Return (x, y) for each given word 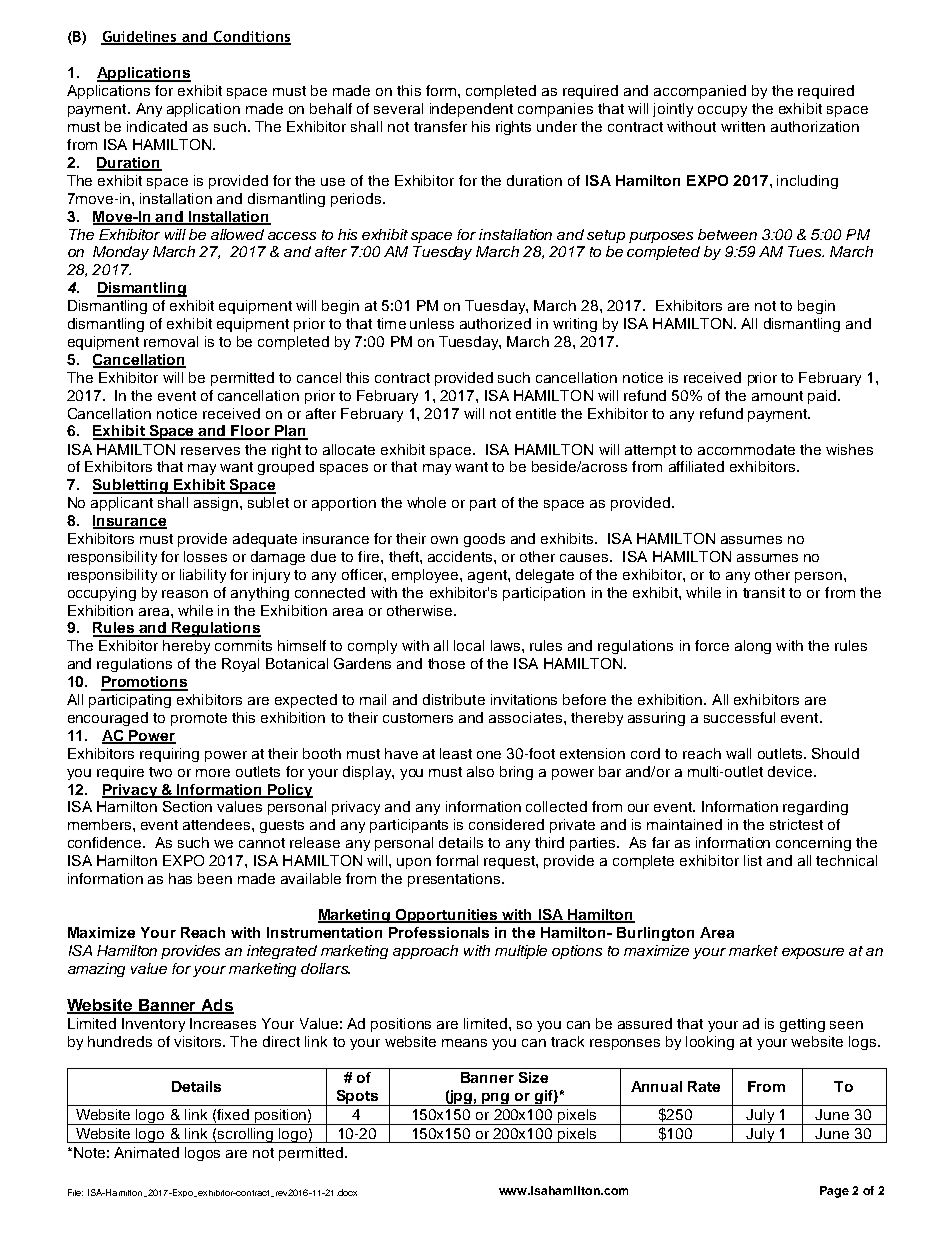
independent (471, 110)
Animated (146, 1152)
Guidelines (140, 37)
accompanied (700, 92)
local (469, 645)
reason (185, 594)
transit (764, 592)
